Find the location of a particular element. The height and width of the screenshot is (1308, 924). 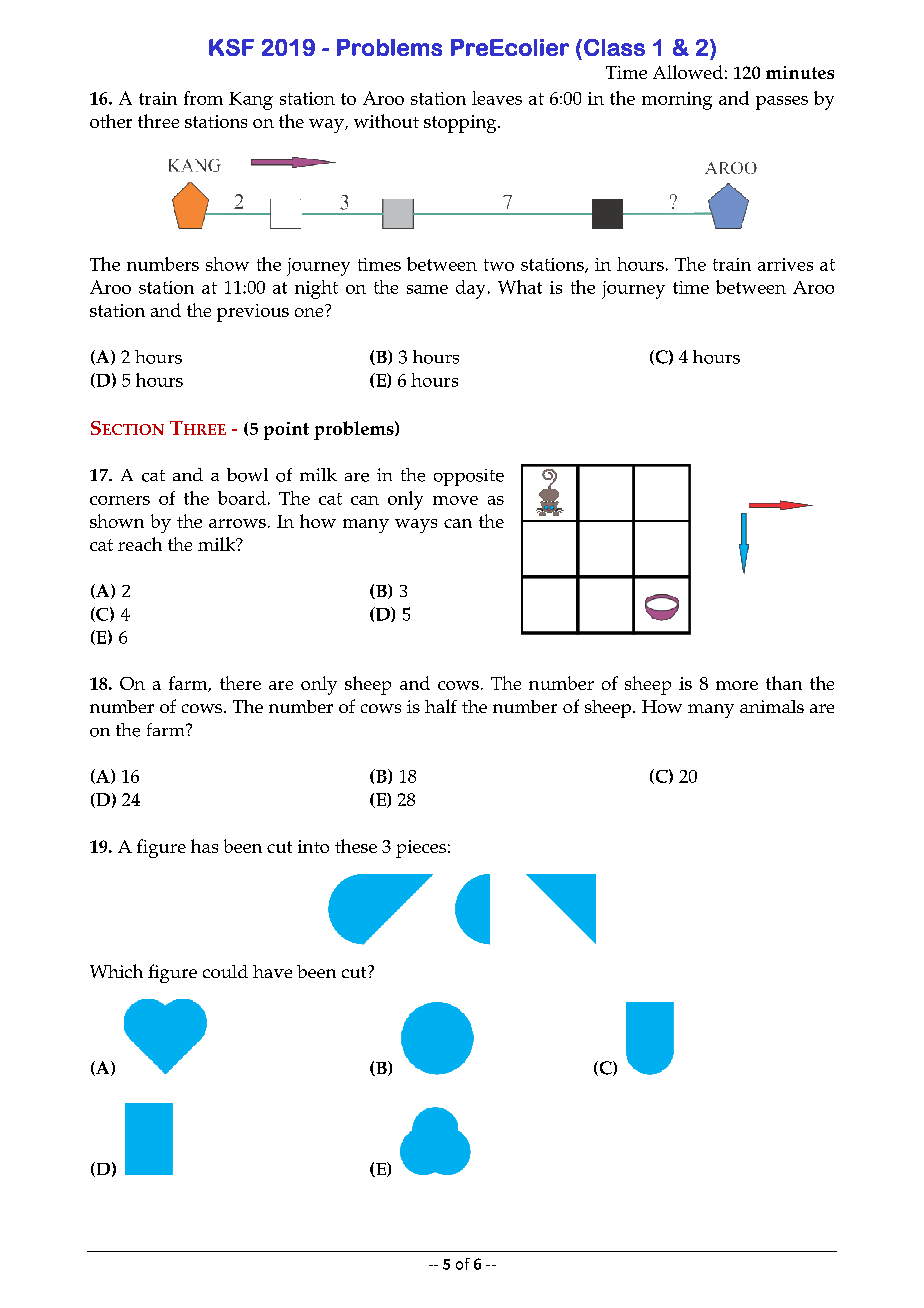

previous is located at coordinates (253, 313).
